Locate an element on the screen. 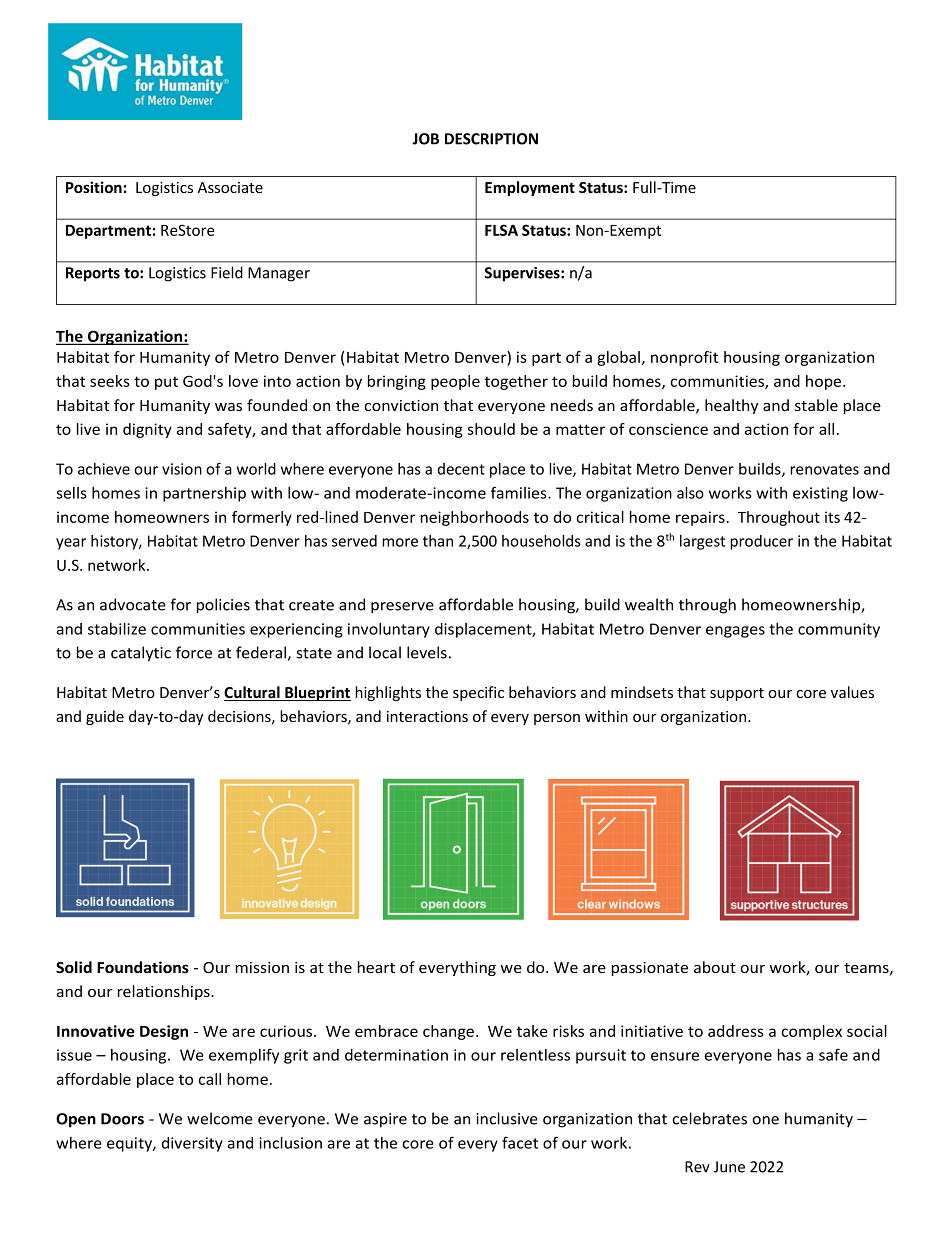  catalytic is located at coordinates (141, 654).
